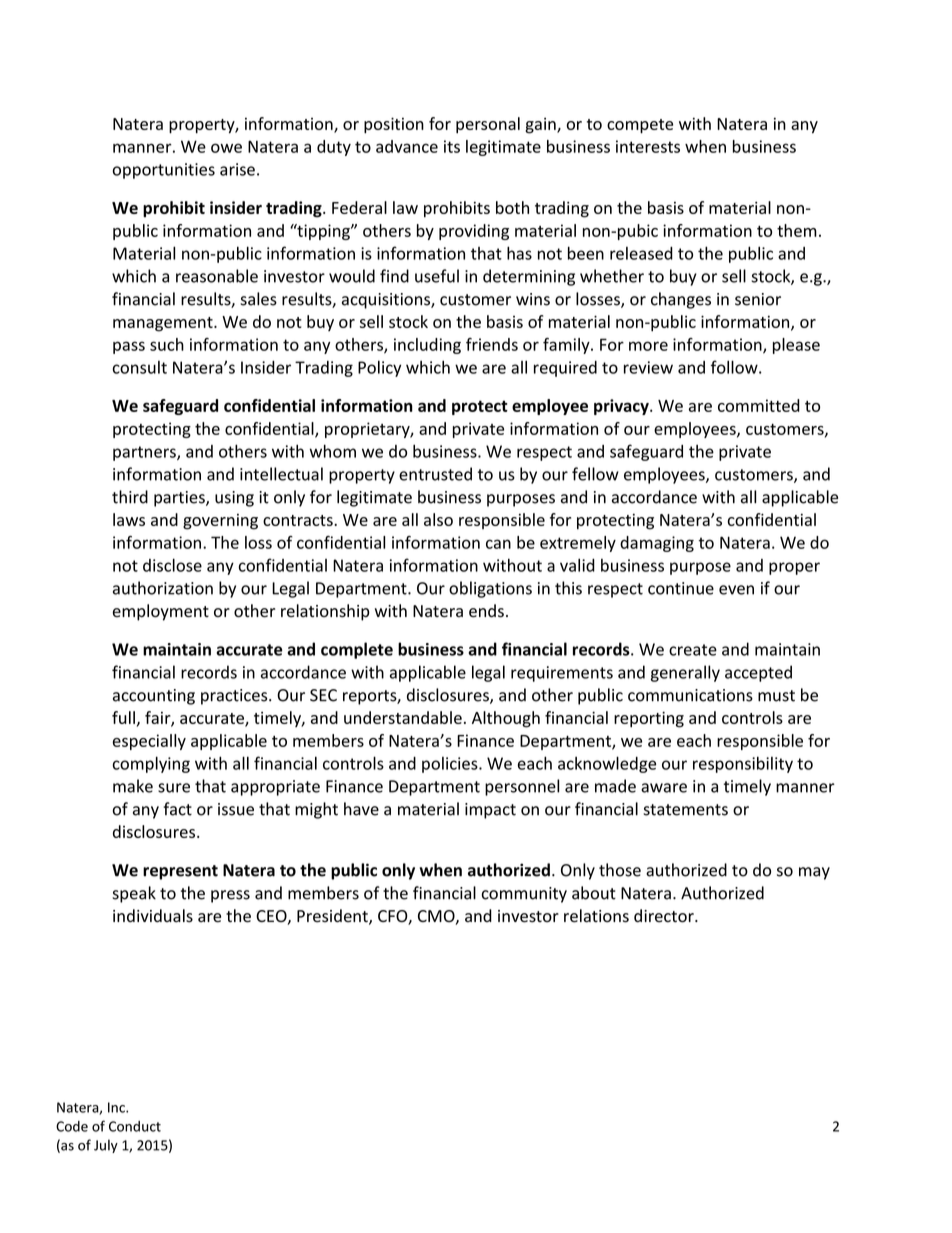 This image has height=1233, width=952. Describe the element at coordinates (648, 146) in the image. I see `interests` at that location.
